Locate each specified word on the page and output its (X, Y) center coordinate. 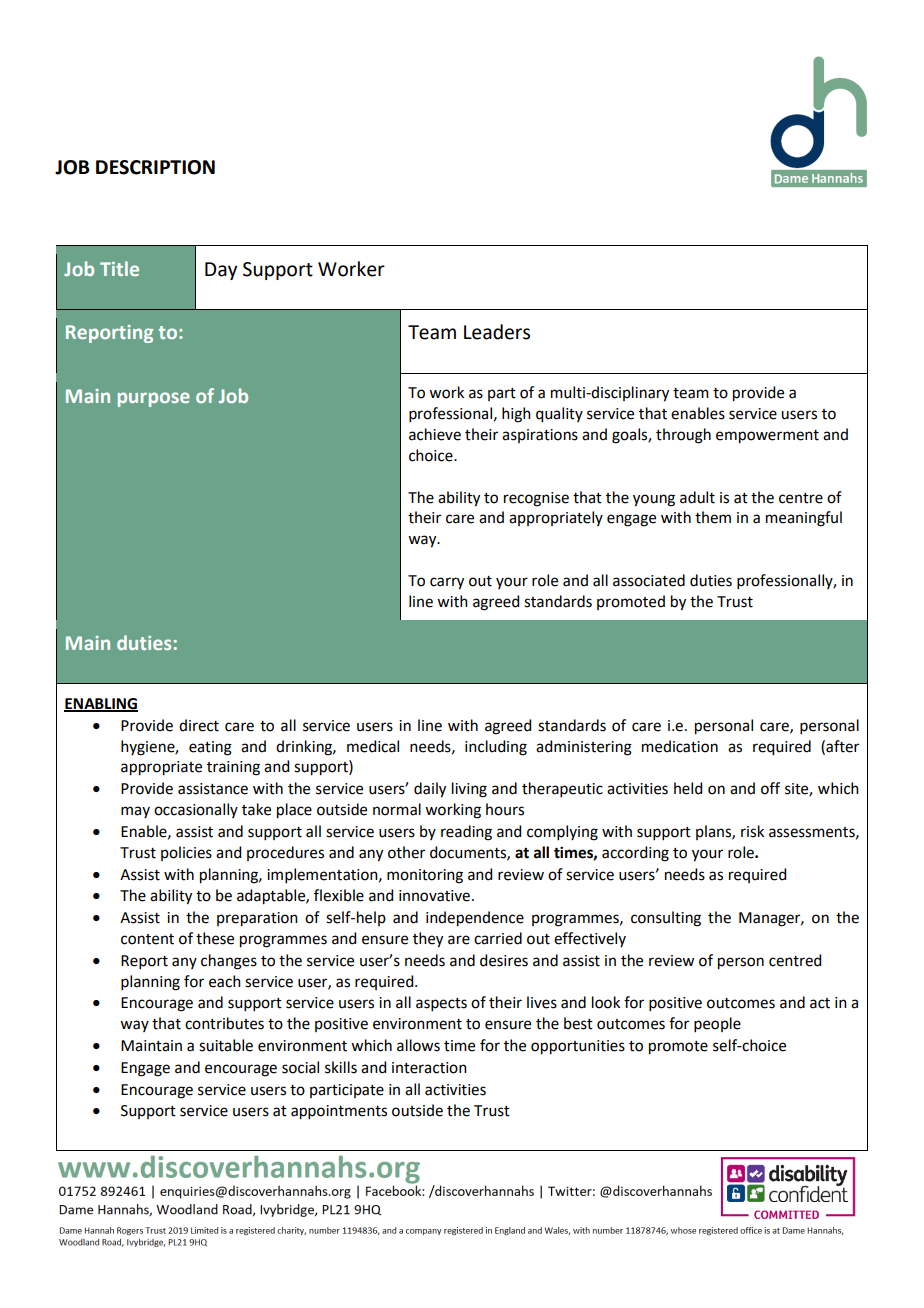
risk (752, 831)
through (683, 436)
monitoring (425, 876)
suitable (226, 1045)
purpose (154, 399)
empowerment (767, 437)
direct (199, 725)
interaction (429, 1068)
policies (186, 853)
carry (447, 583)
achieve (435, 434)
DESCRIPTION (155, 167)
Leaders (497, 332)
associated (649, 580)
